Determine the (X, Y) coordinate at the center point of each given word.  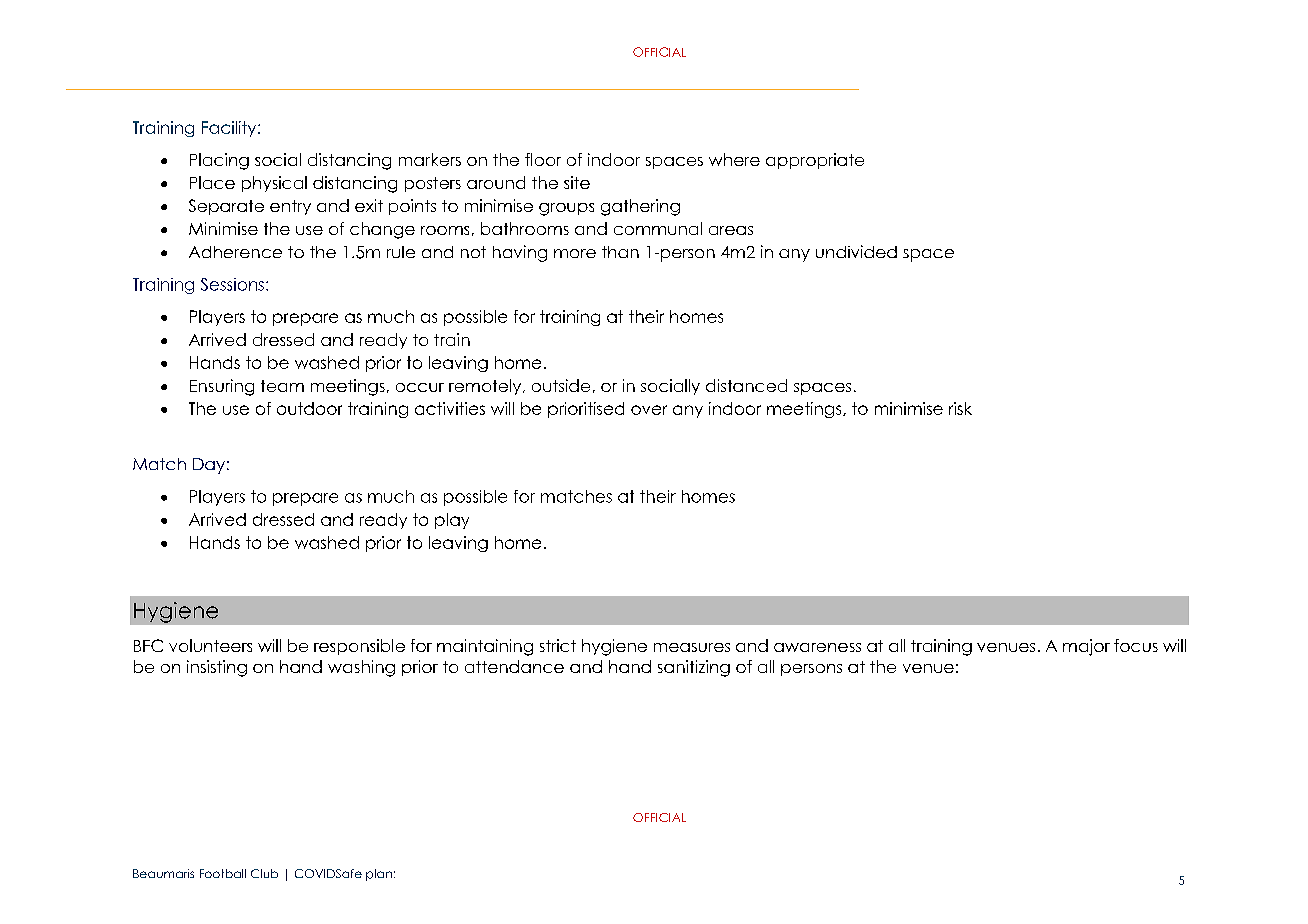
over (649, 410)
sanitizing (694, 668)
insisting (217, 668)
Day (209, 466)
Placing (219, 161)
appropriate (815, 161)
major (1086, 647)
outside (561, 385)
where (734, 159)
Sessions (232, 284)
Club (264, 873)
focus (1136, 645)
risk (960, 408)
